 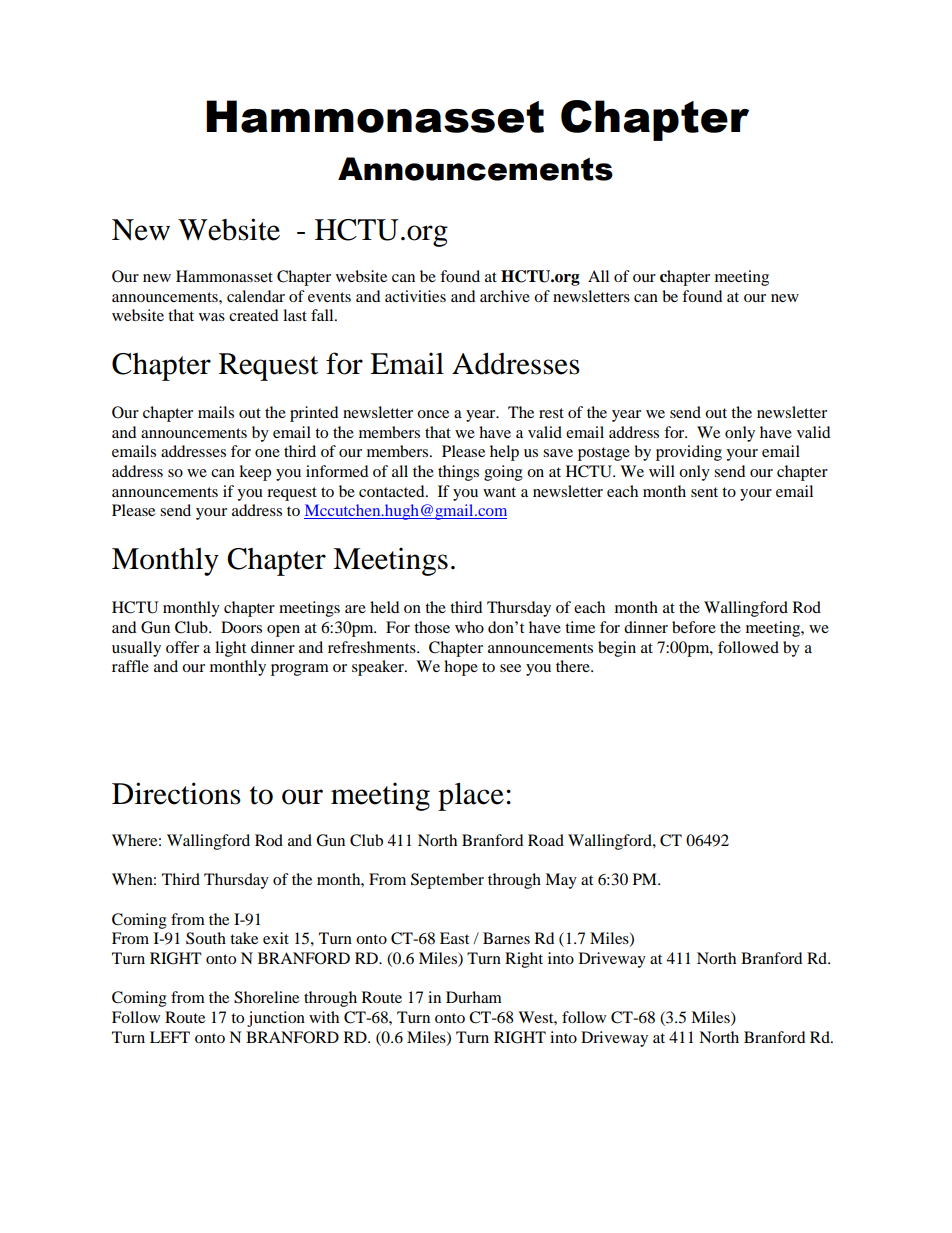 I want to click on activities, so click(x=415, y=296).
